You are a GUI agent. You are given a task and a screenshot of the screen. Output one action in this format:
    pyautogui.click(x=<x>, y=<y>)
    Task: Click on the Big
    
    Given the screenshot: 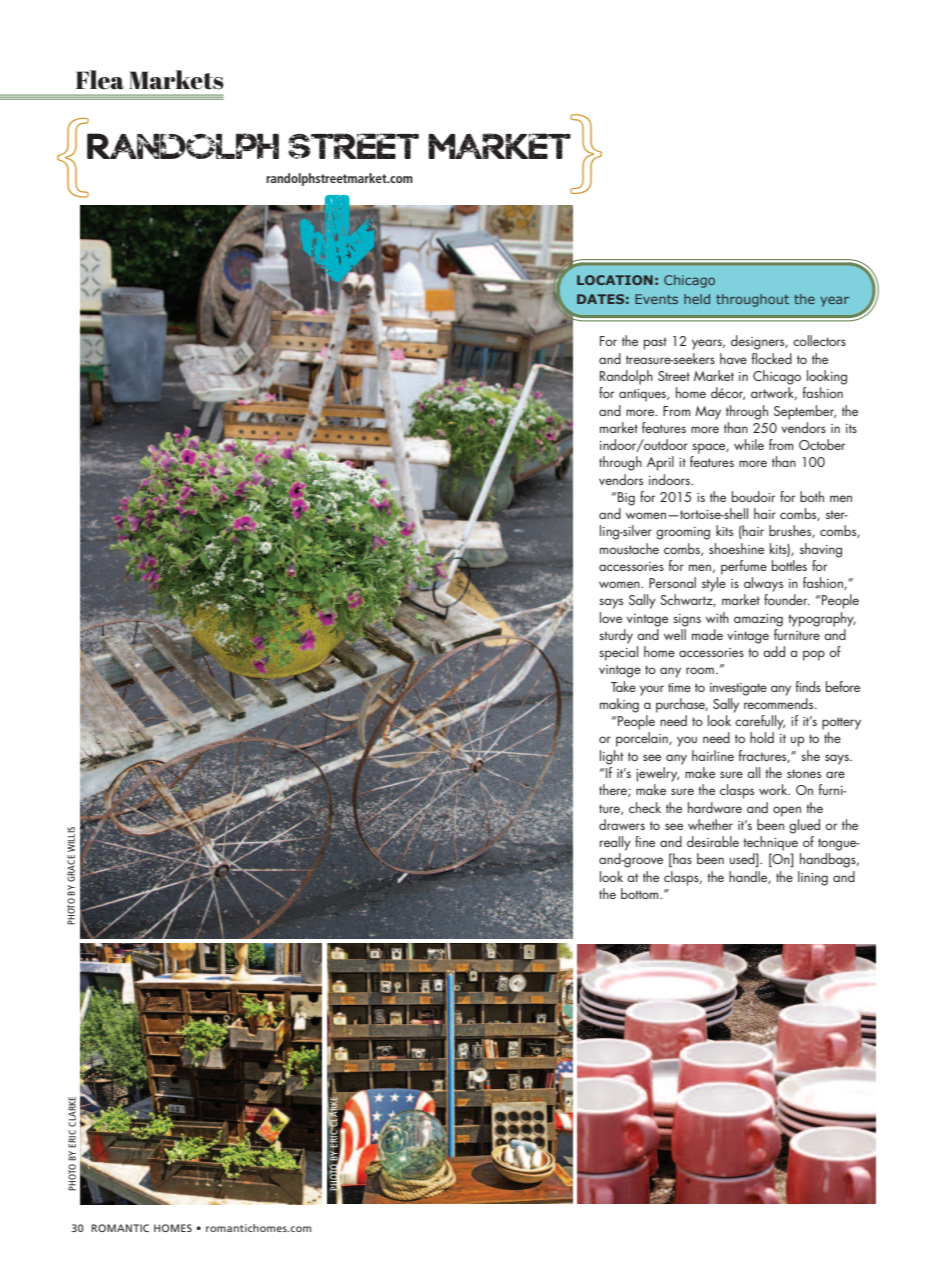 What is the action you would take?
    pyautogui.click(x=626, y=499)
